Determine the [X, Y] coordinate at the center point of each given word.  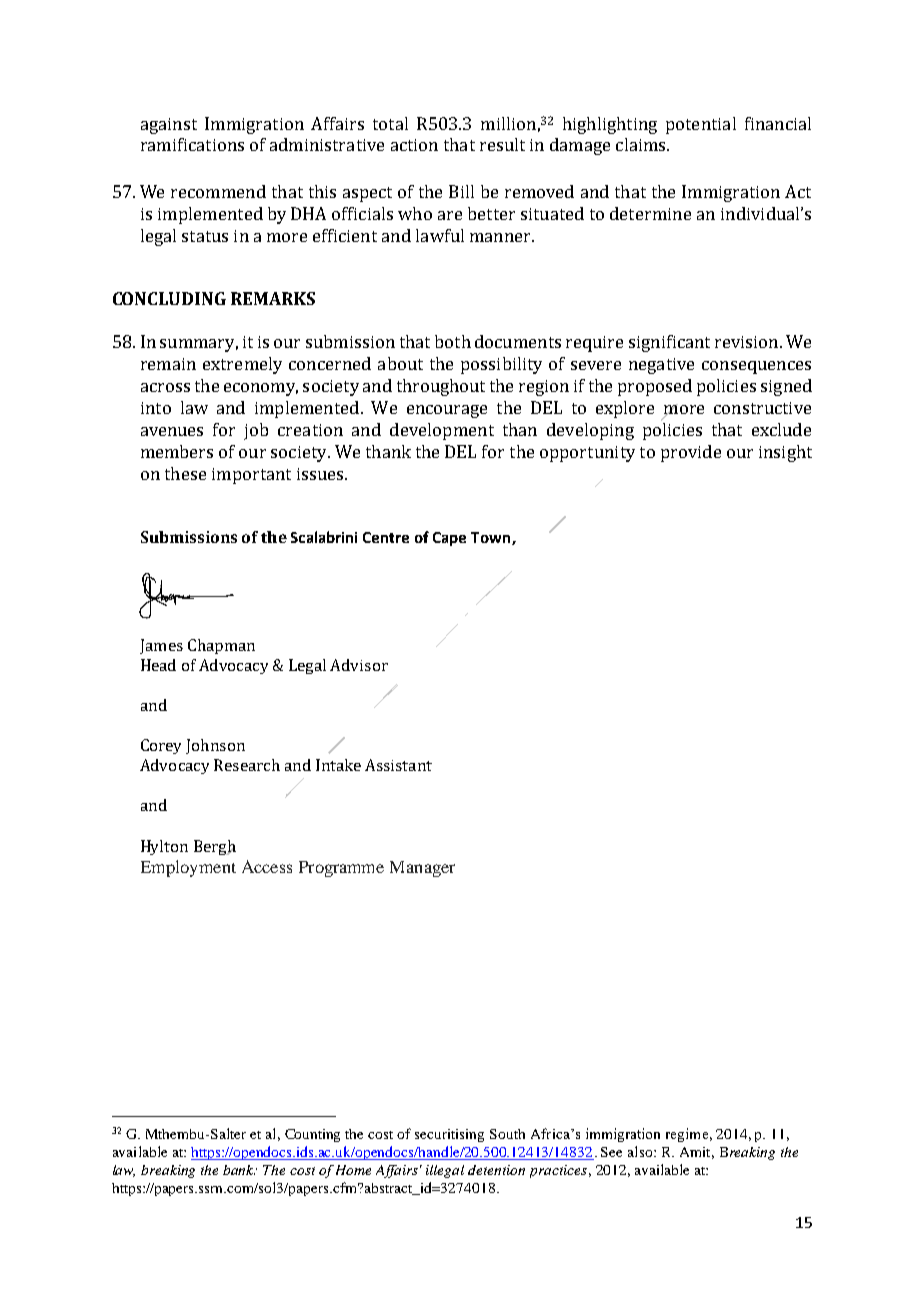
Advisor [359, 665]
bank [240, 1170]
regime [687, 1135]
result [502, 144]
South [507, 1134]
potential [701, 125]
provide [691, 453]
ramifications [192, 144]
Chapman [221, 646]
